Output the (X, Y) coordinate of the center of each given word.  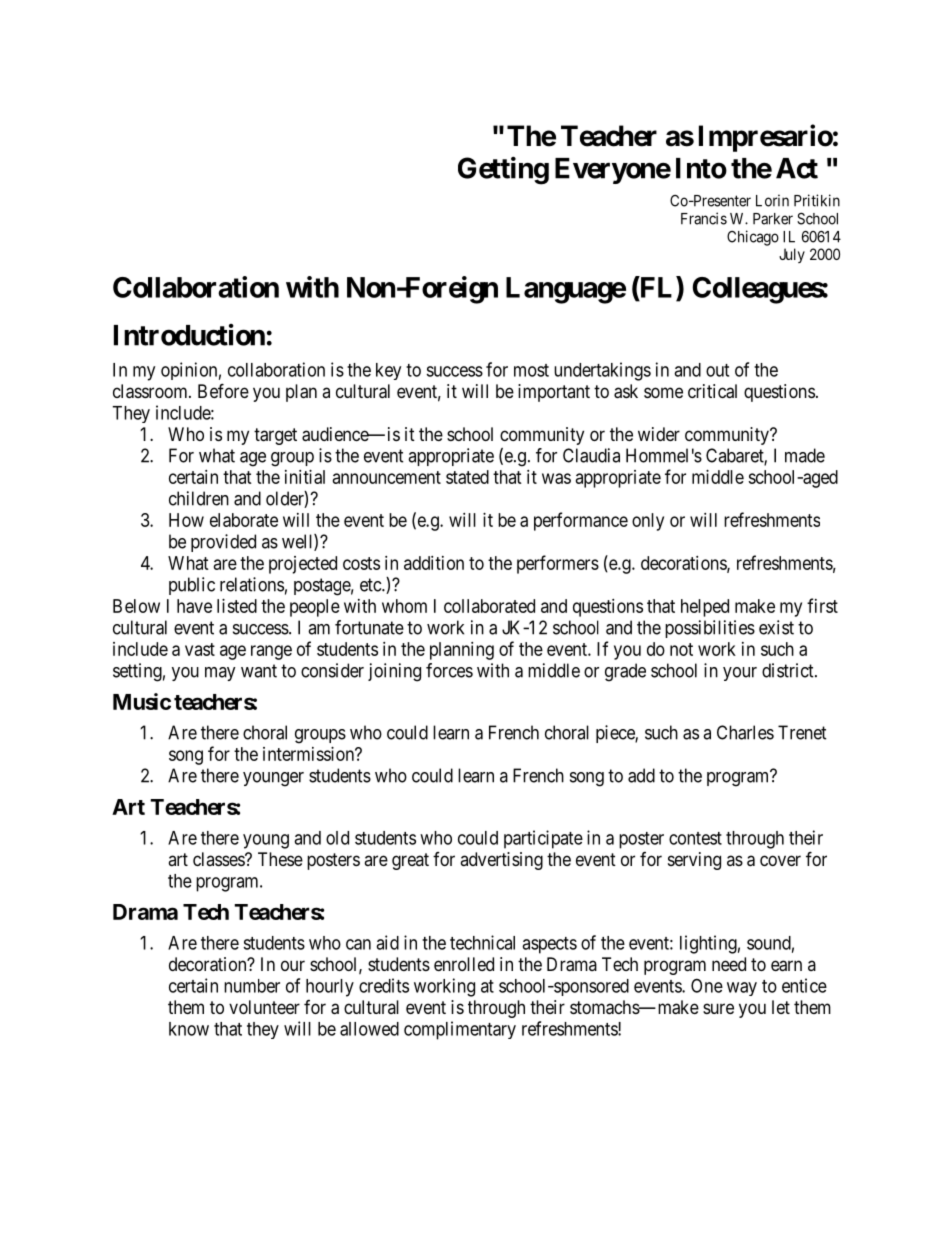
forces (449, 670)
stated (467, 477)
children (199, 498)
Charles (745, 732)
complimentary (460, 1030)
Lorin (772, 200)
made (805, 455)
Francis (704, 218)
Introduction (189, 335)
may (220, 674)
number (252, 986)
